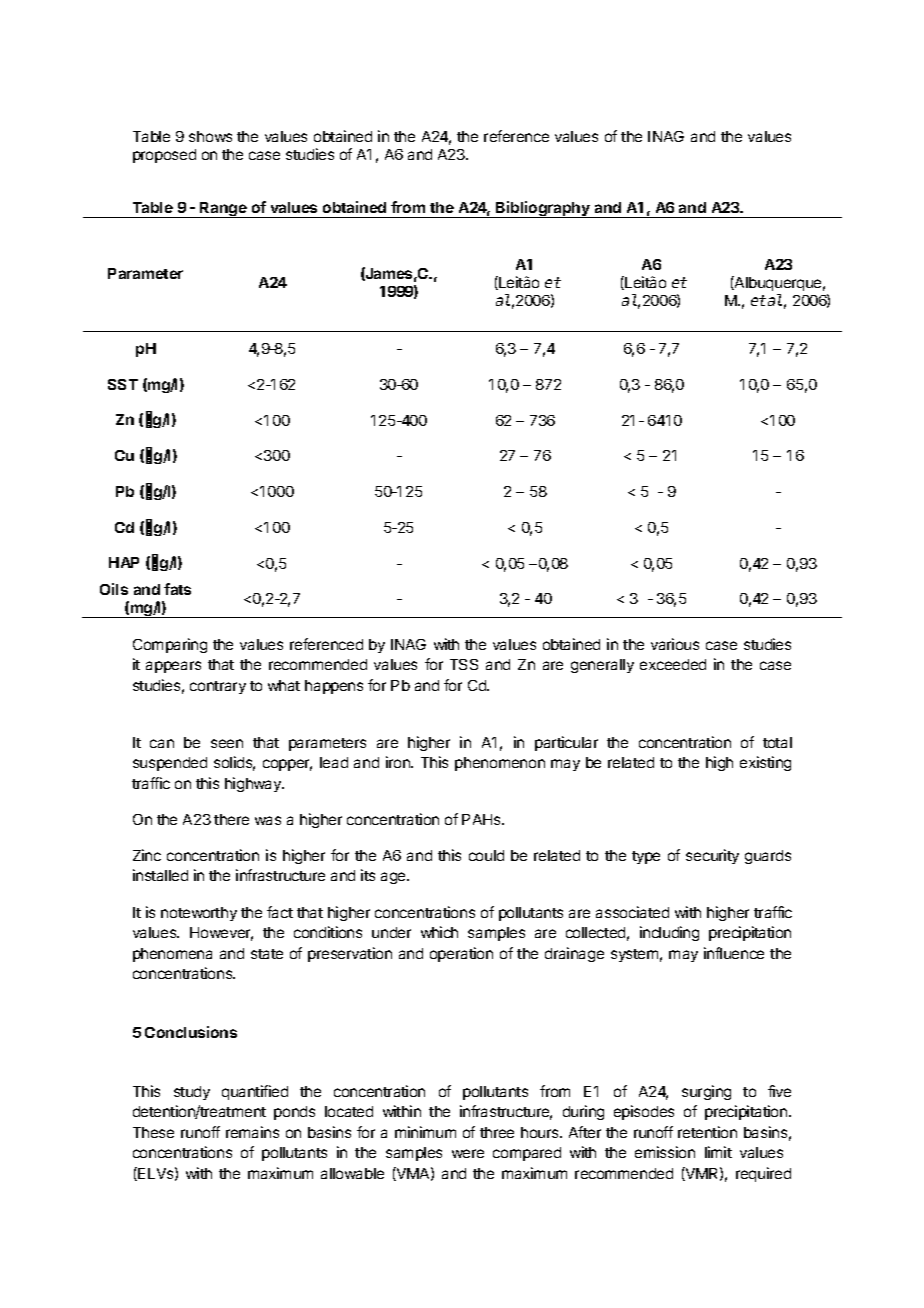  What do you see at coordinates (173, 667) in the screenshot?
I see `appears` at bounding box center [173, 667].
